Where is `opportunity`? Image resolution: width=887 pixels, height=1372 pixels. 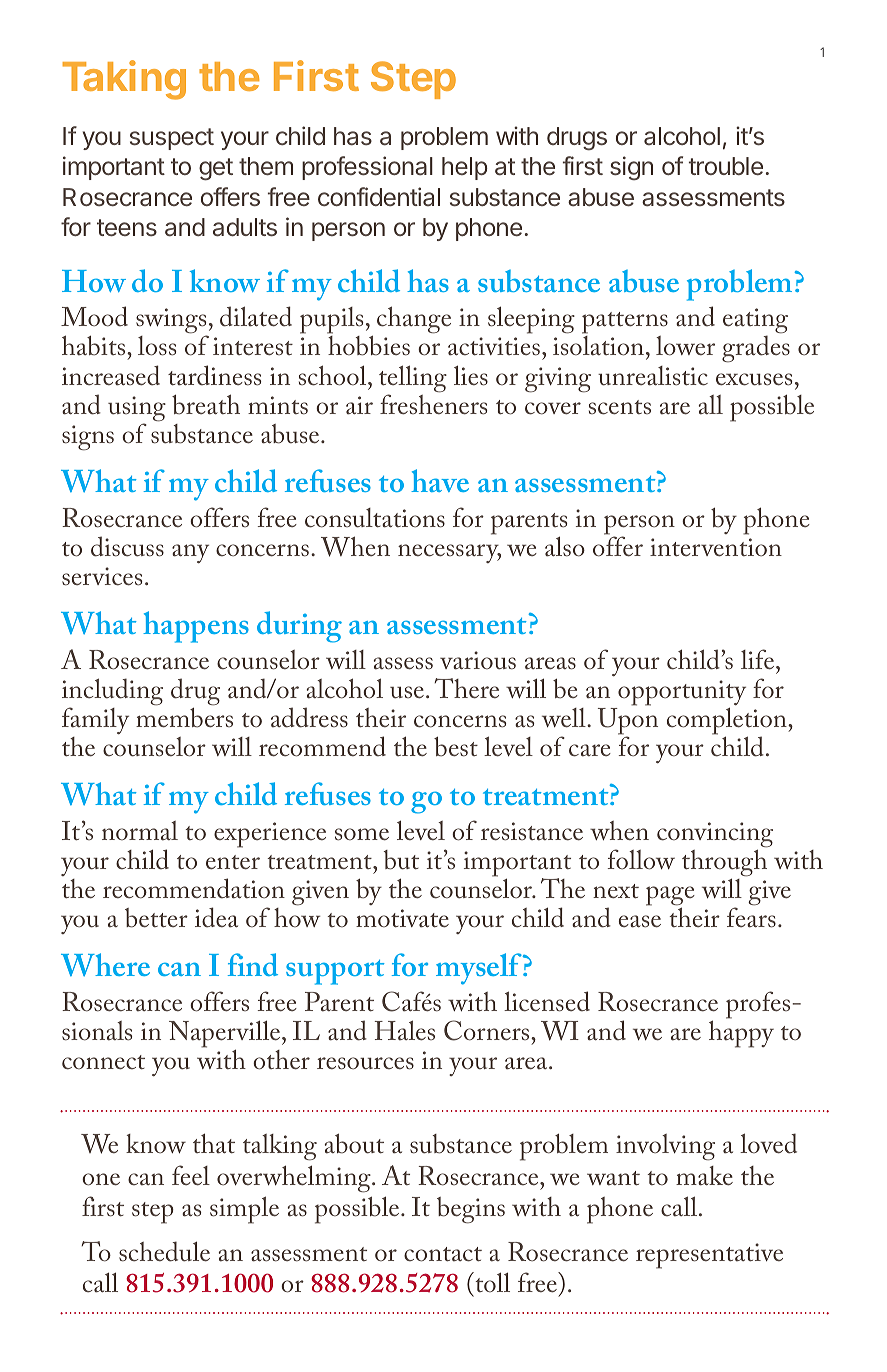 opportunity is located at coordinates (682, 694).
